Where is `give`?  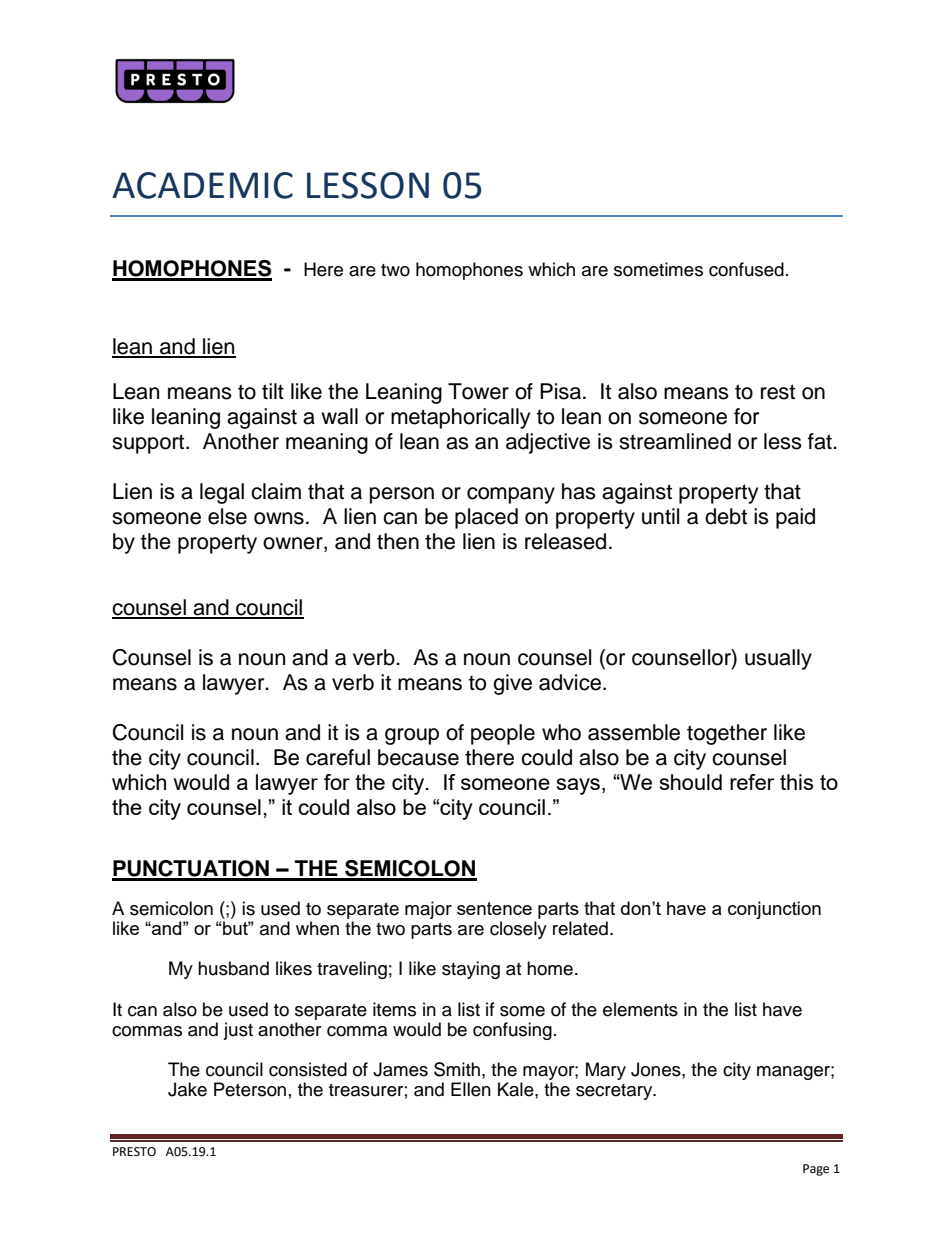 give is located at coordinates (512, 684).
